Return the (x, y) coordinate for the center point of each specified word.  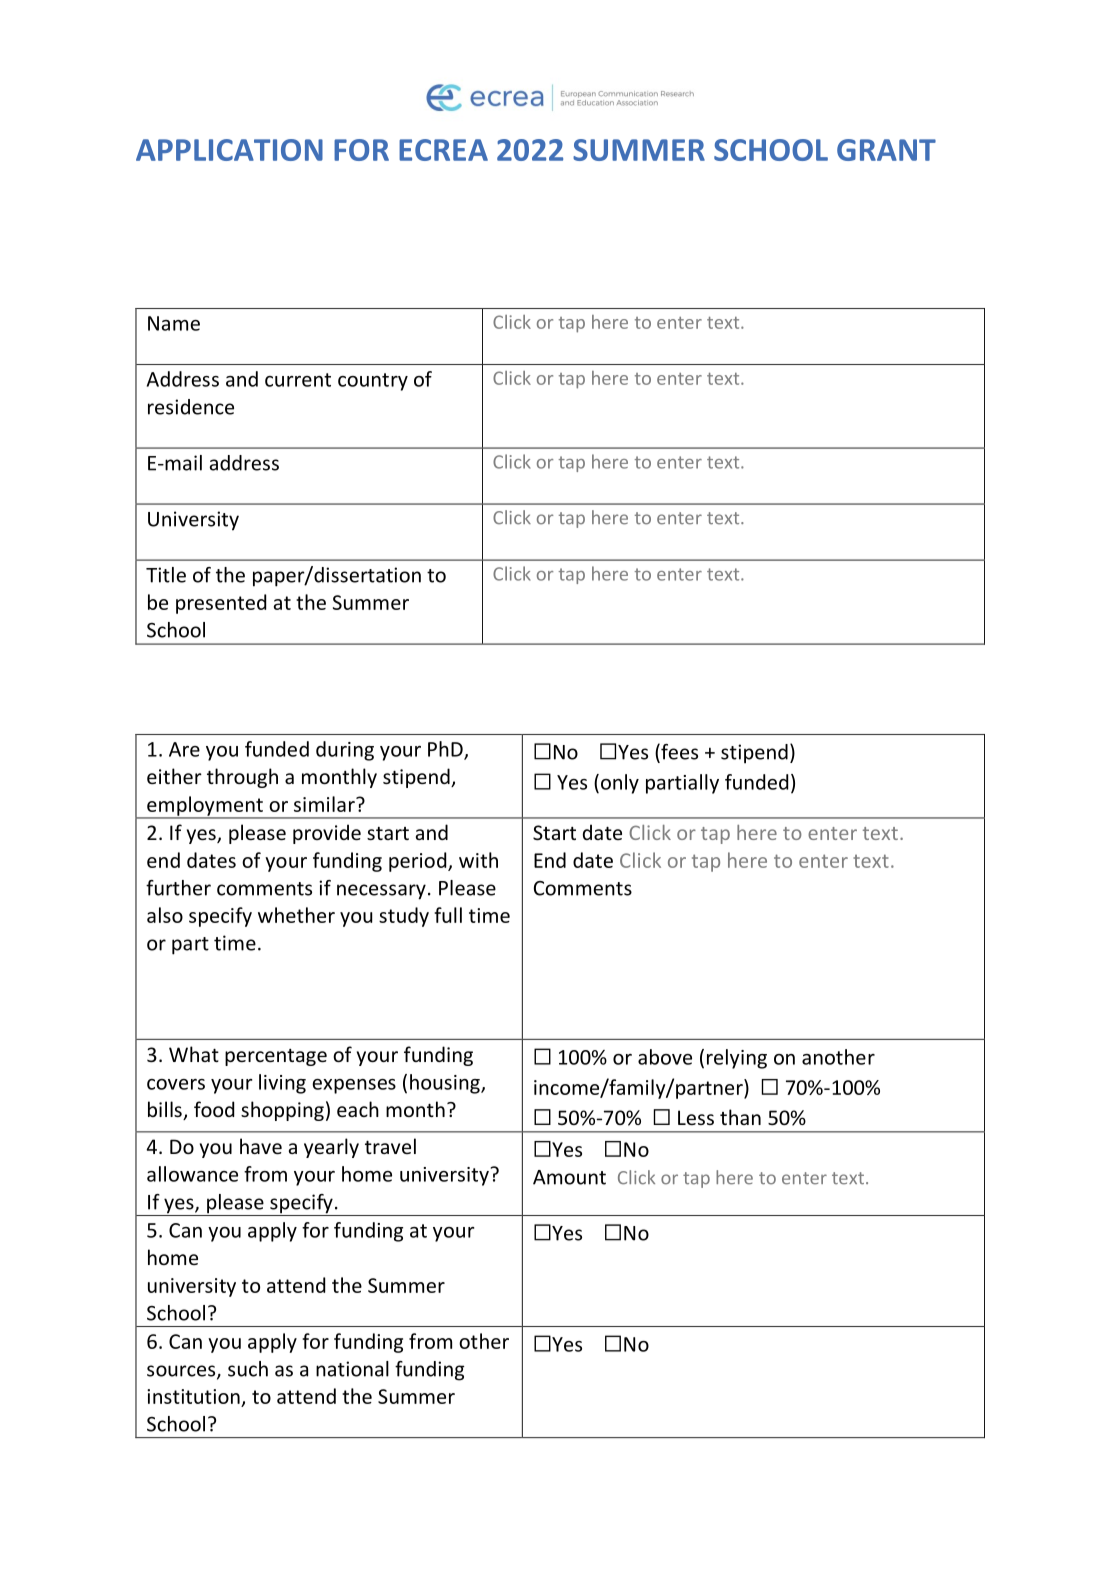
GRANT (886, 150)
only (618, 784)
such (248, 1369)
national (352, 1369)
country (373, 382)
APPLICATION (229, 150)
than (740, 1117)
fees (678, 752)
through (242, 778)
